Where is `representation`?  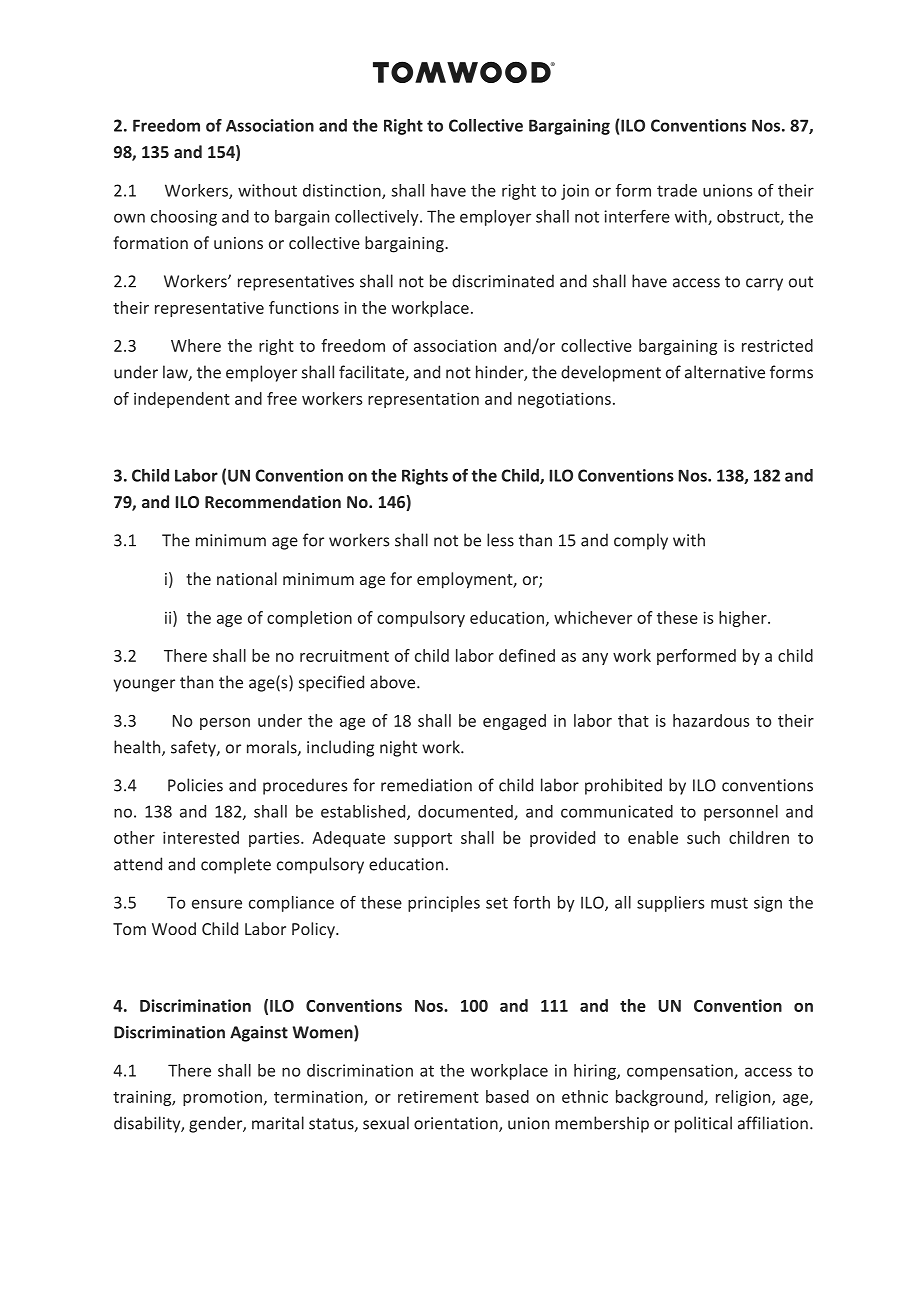 representation is located at coordinates (423, 400).
